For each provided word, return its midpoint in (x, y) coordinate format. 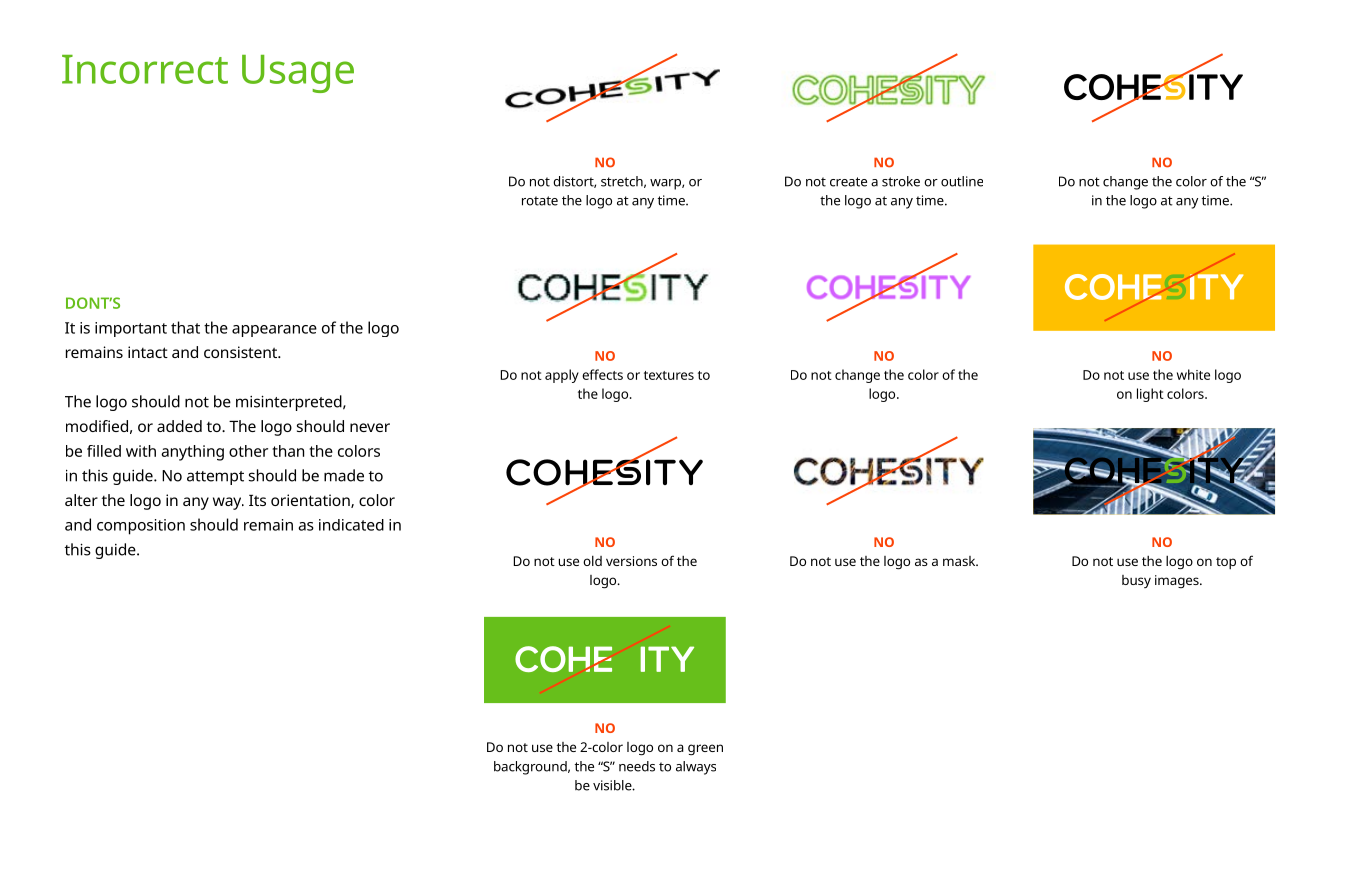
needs (637, 766)
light (1150, 395)
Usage (298, 74)
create (848, 182)
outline (962, 181)
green (705, 749)
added (179, 426)
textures (669, 375)
